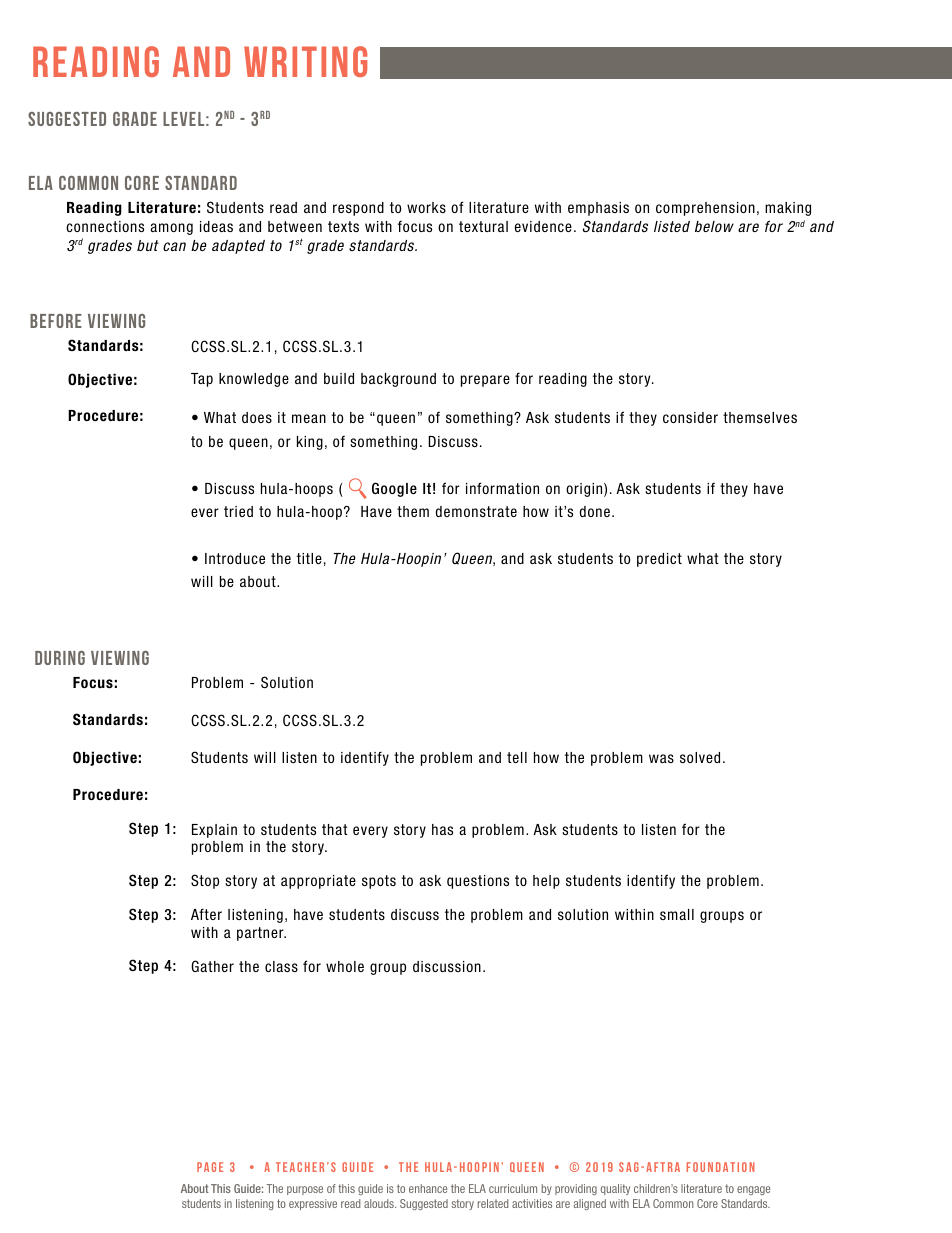  What do you see at coordinates (305, 61) in the screenshot?
I see `writing` at bounding box center [305, 61].
